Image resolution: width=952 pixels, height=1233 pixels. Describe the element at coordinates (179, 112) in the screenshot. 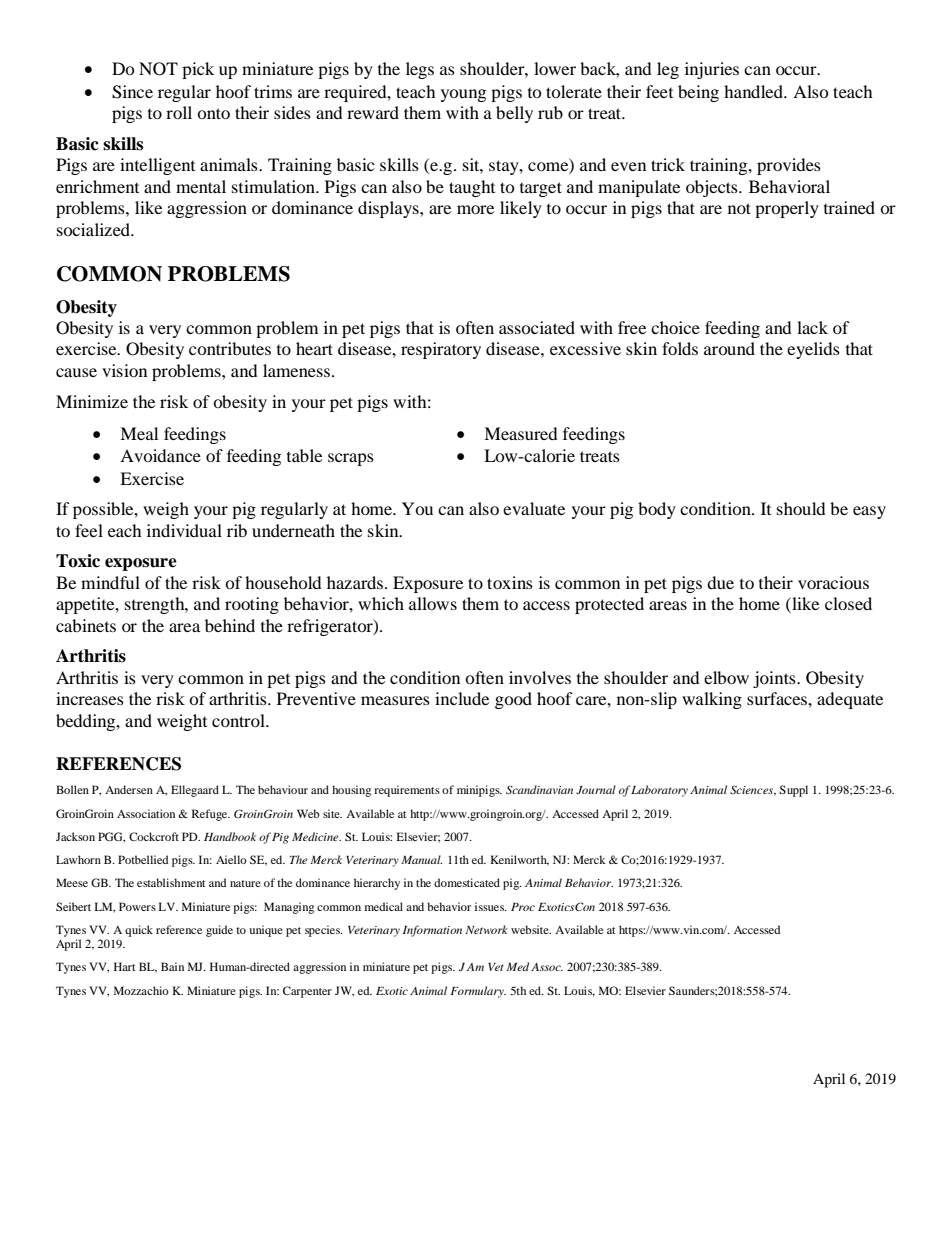

I see `roll` at that location.
